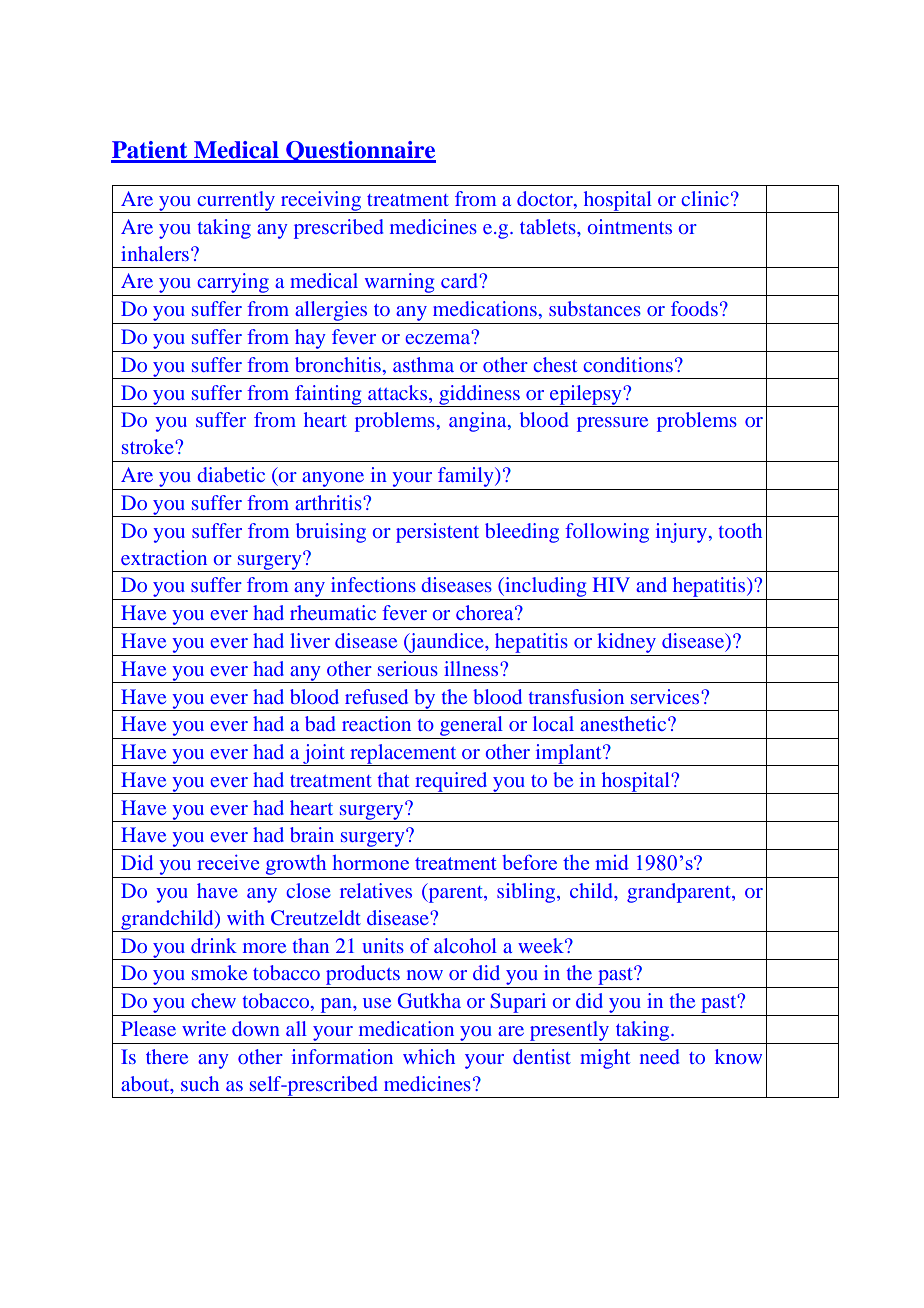 The image size is (924, 1308). I want to click on anesthetic, so click(624, 723).
